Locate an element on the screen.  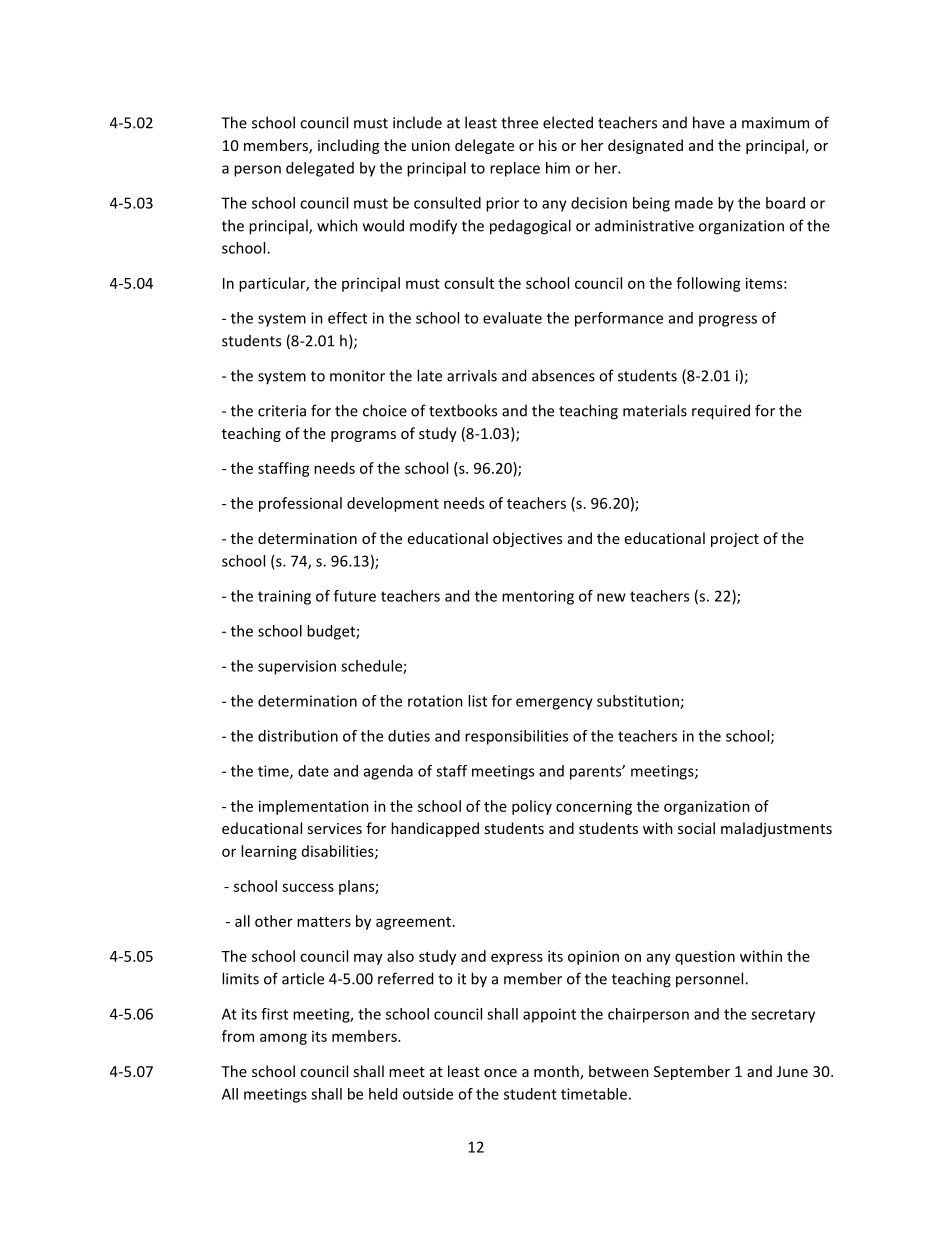
replace is located at coordinates (515, 169).
